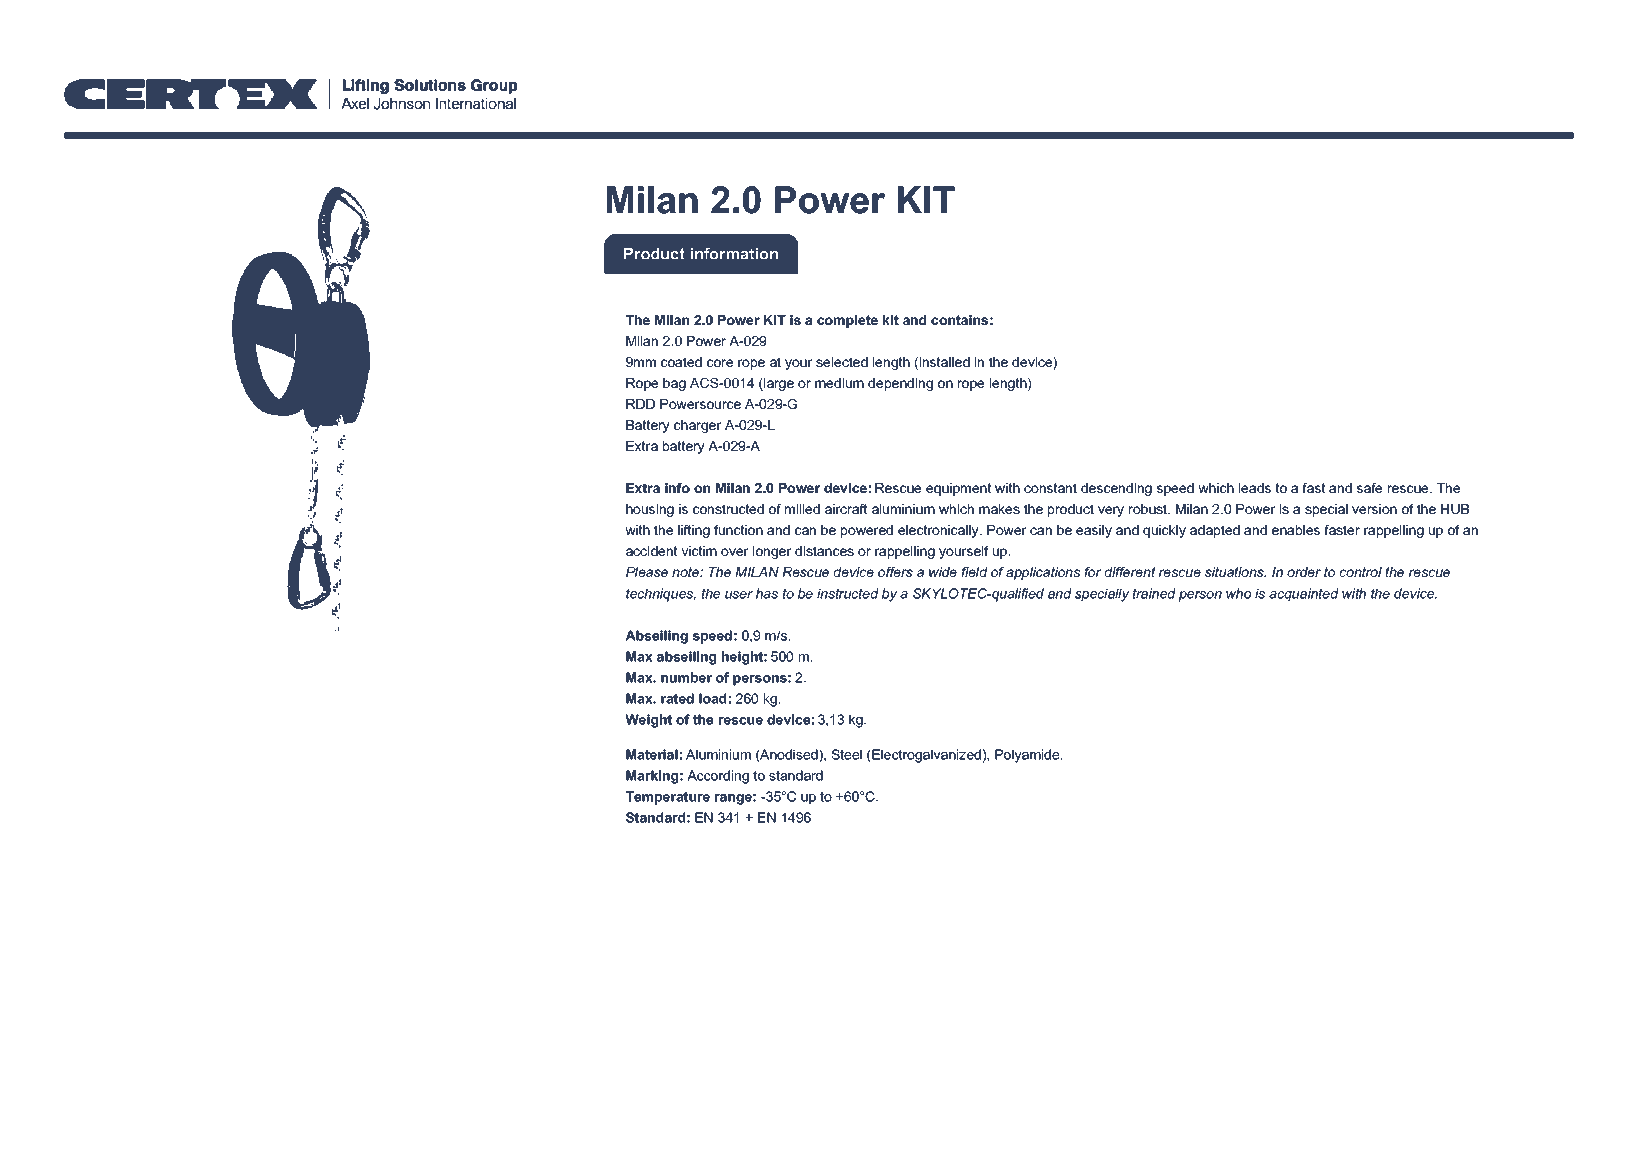  I want to click on over, so click(735, 552).
